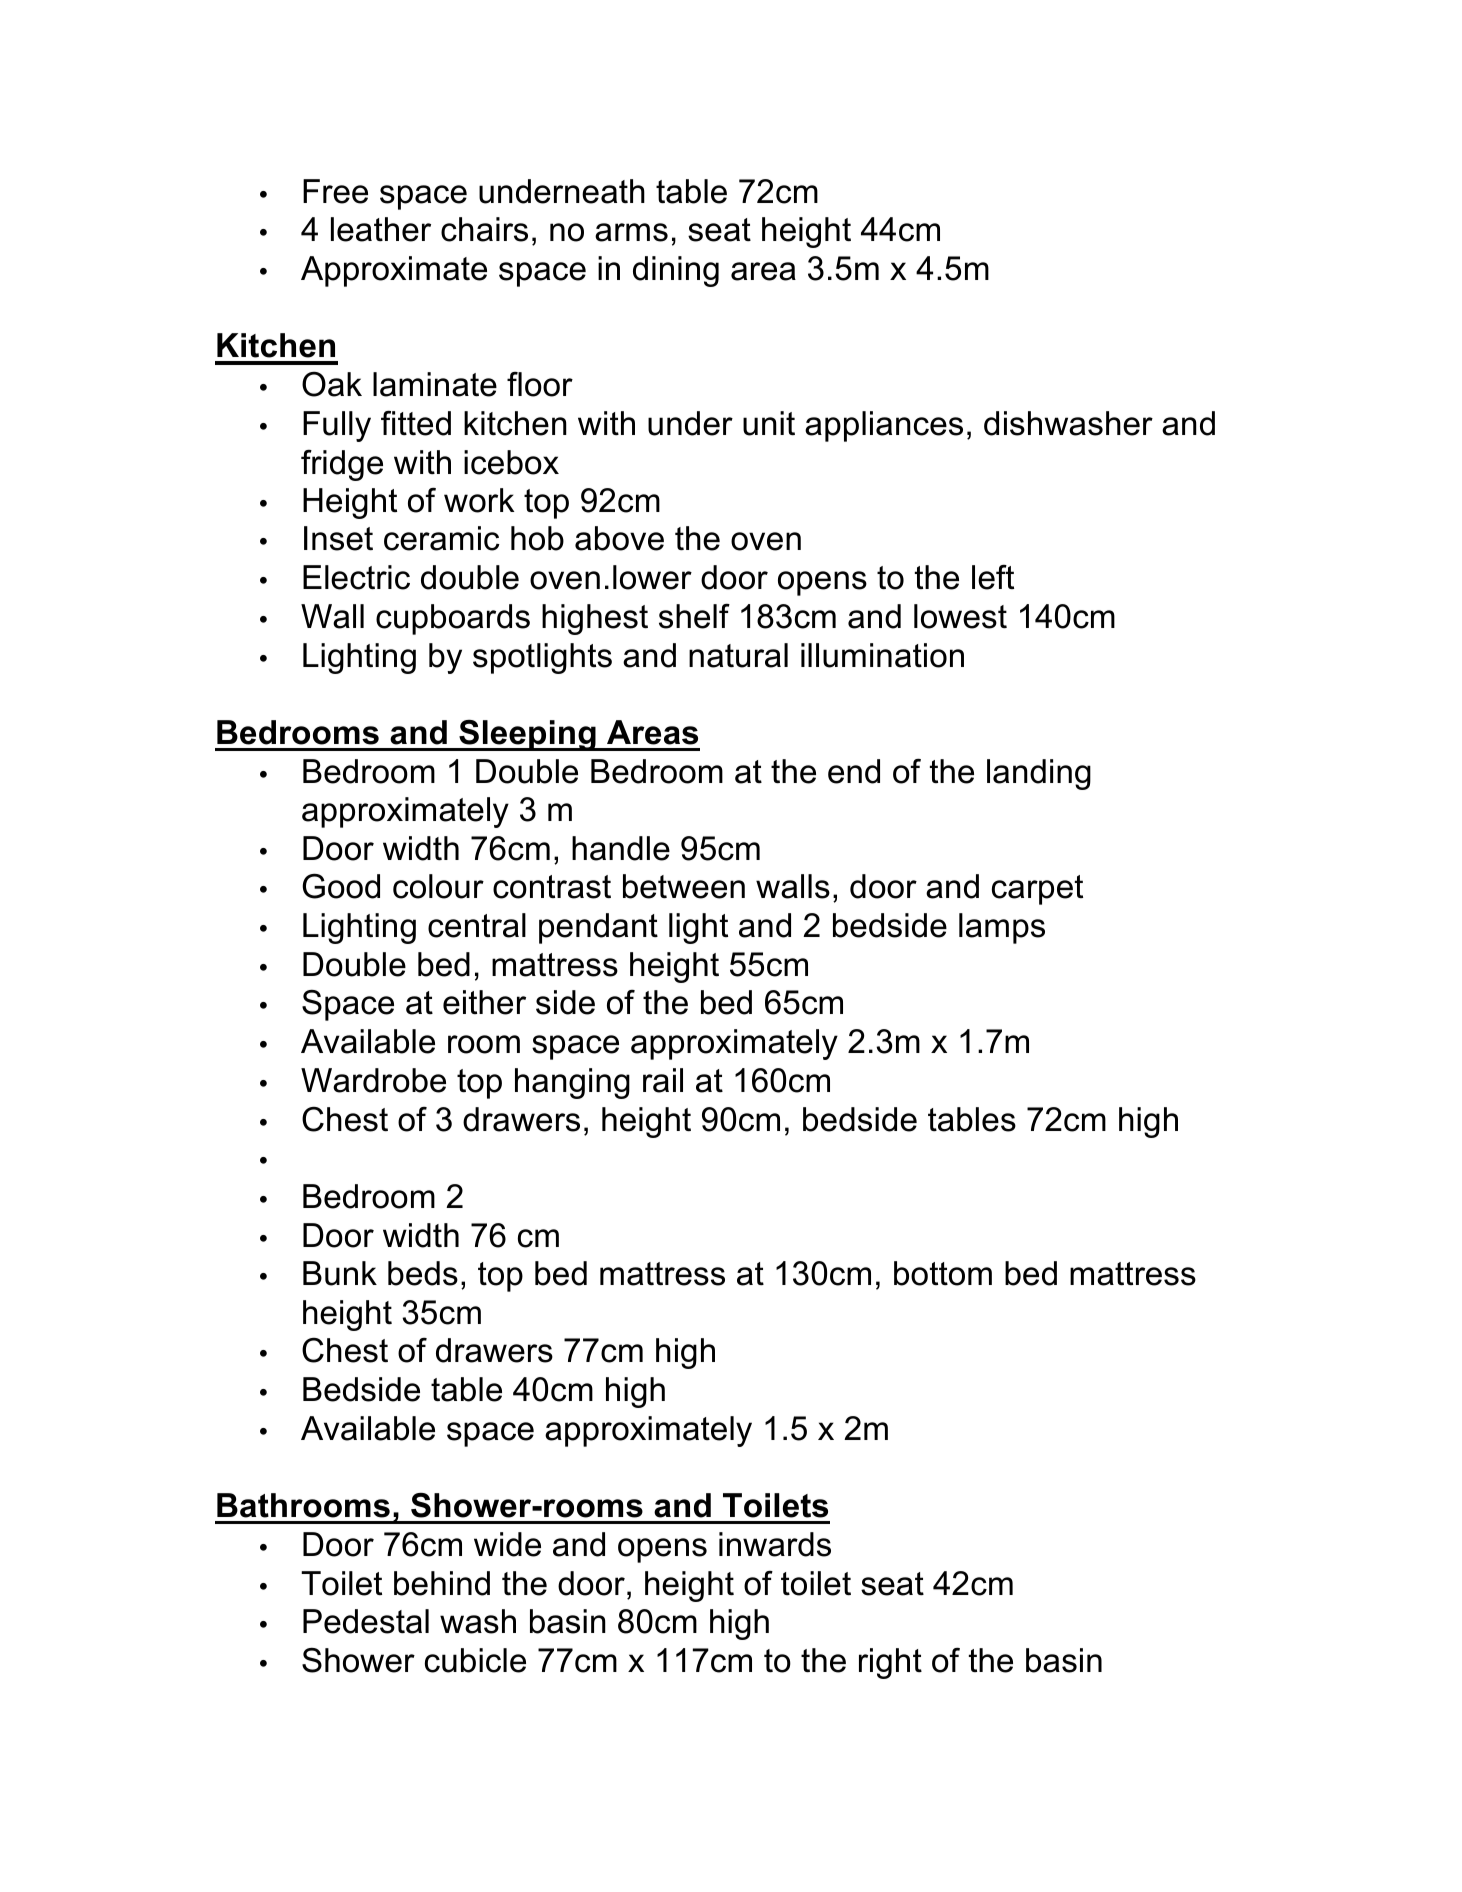  I want to click on leather, so click(381, 229).
